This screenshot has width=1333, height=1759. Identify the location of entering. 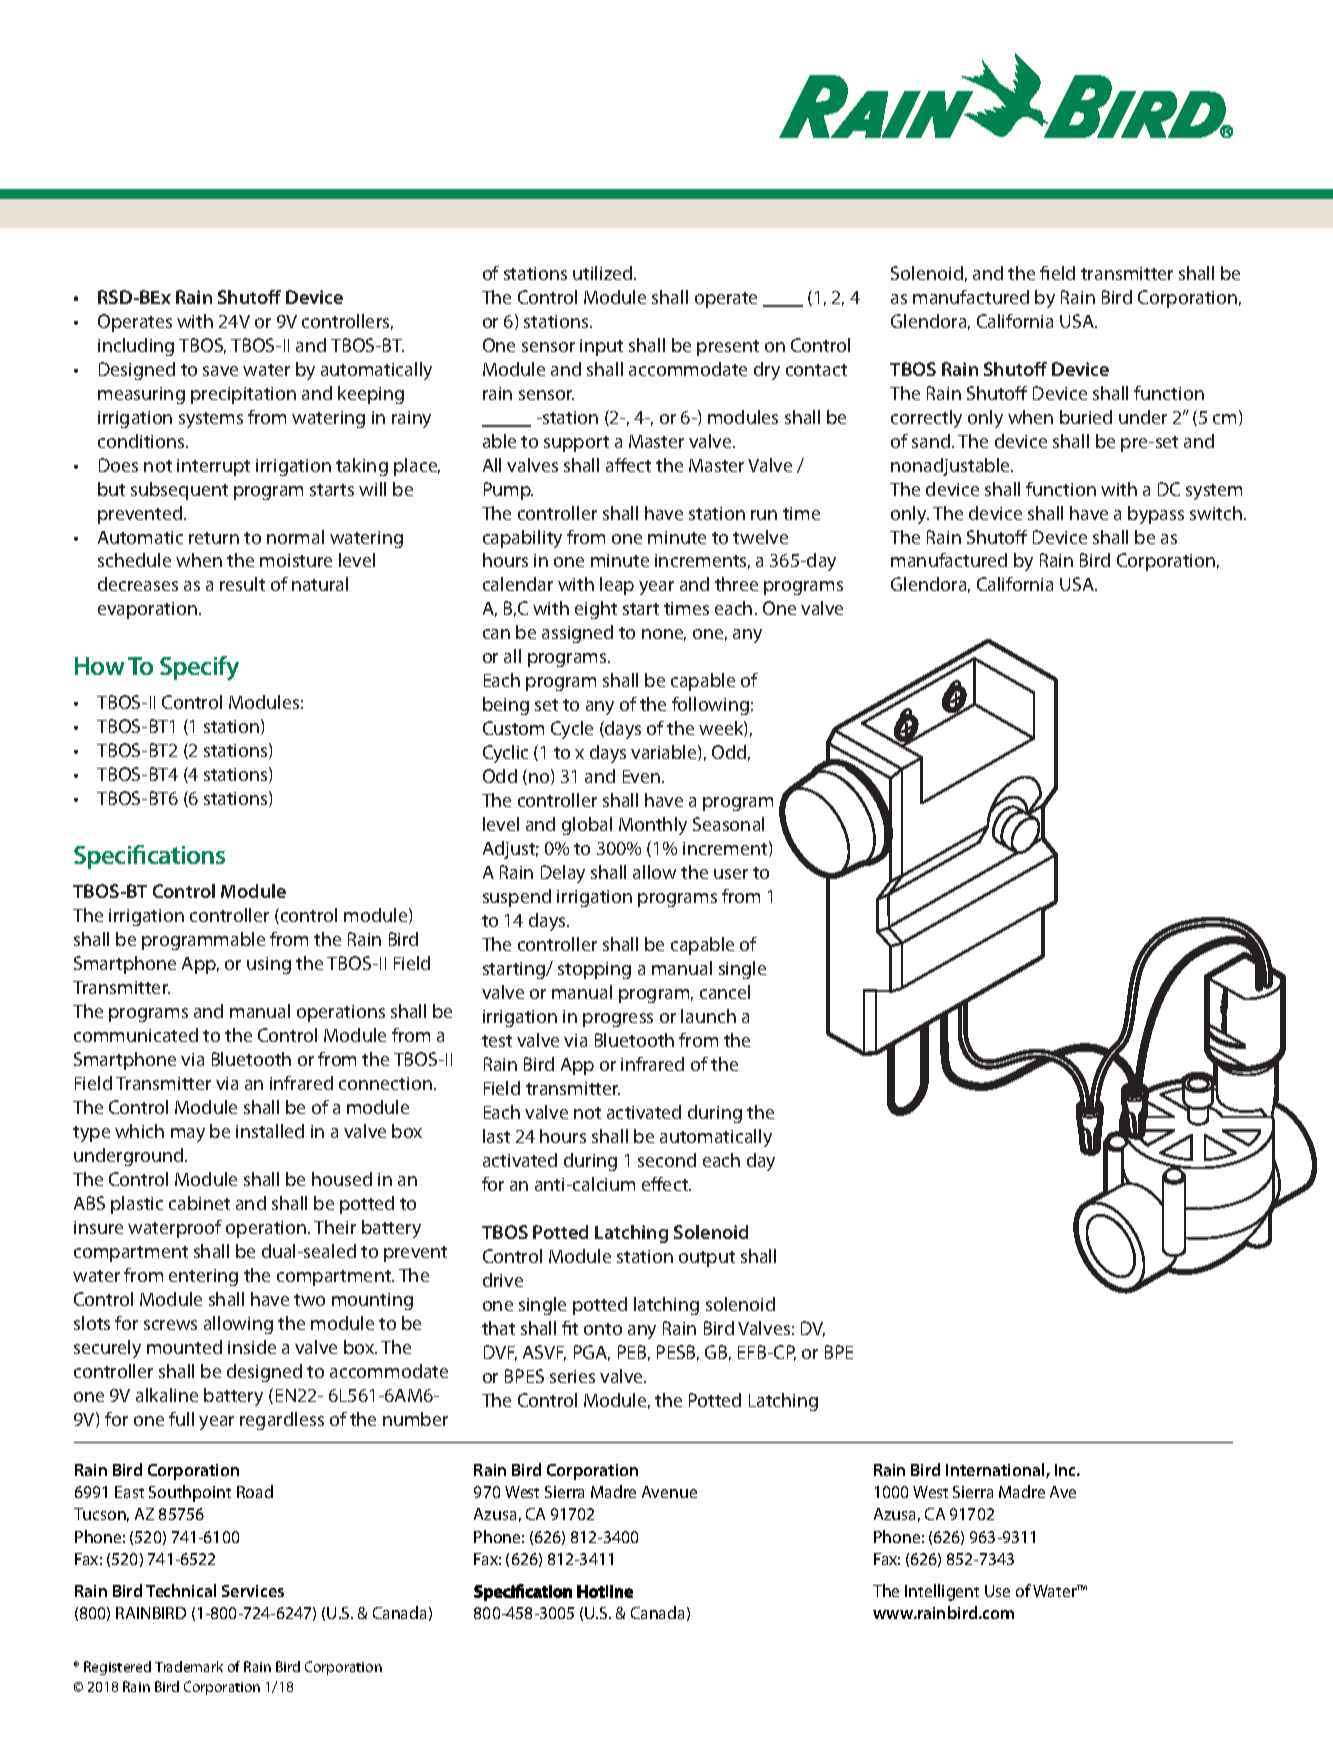
(203, 1277).
